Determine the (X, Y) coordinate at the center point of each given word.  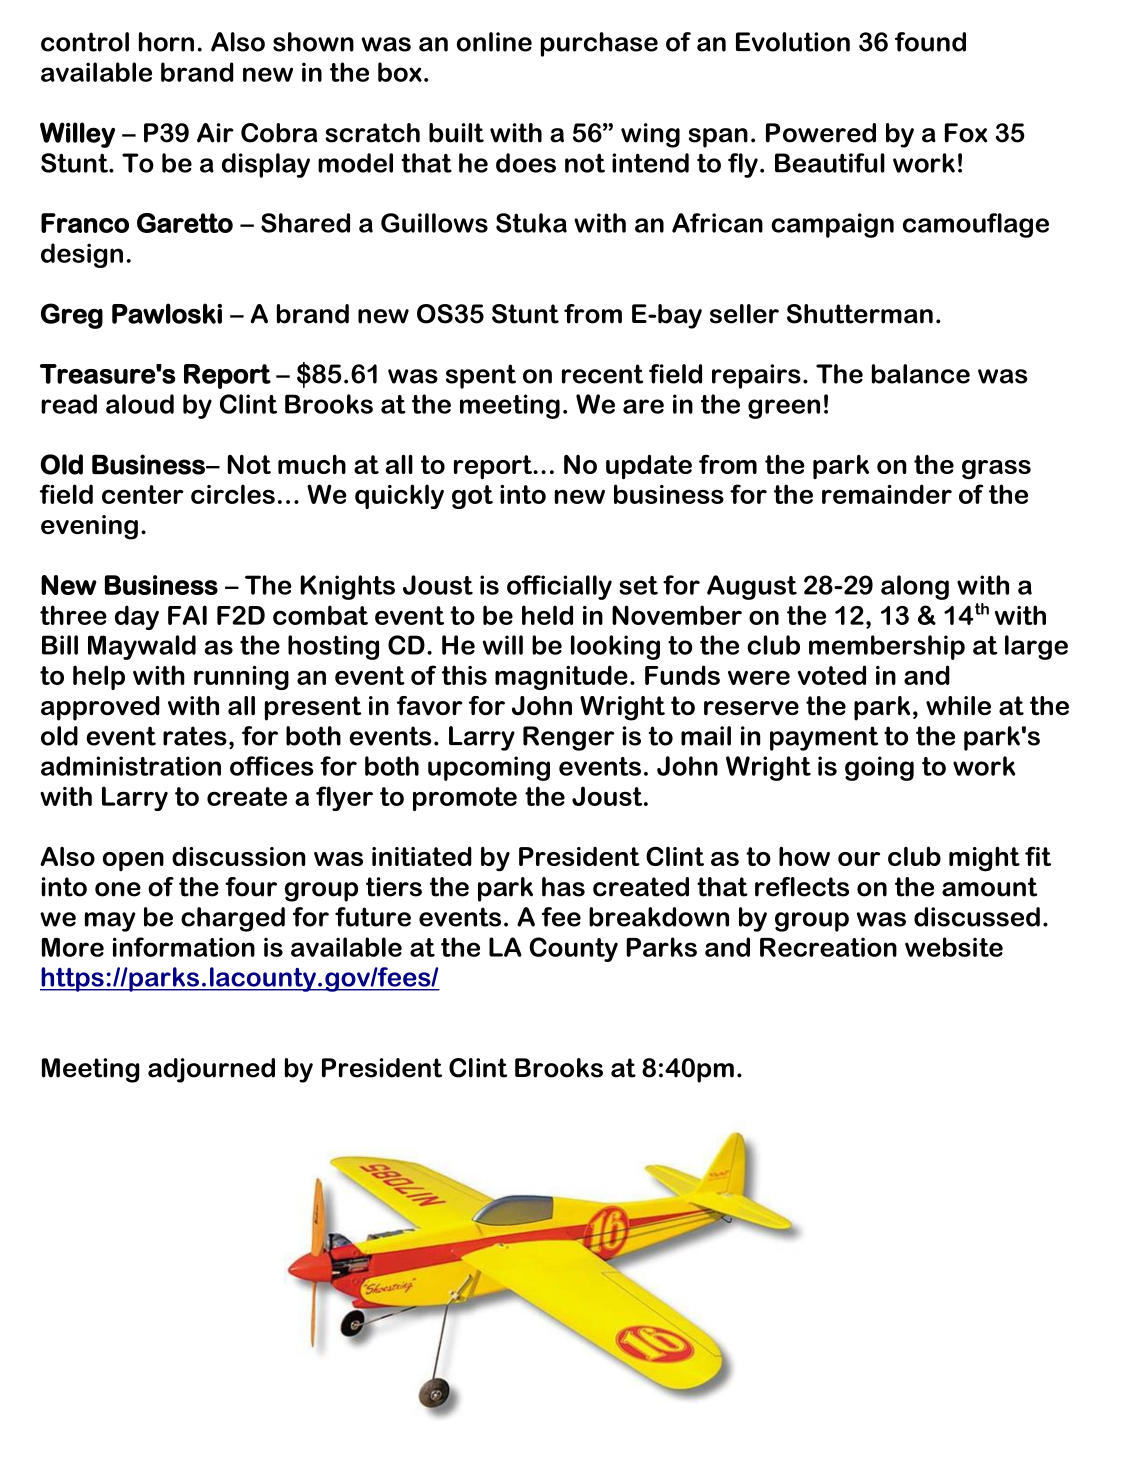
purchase (599, 44)
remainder (887, 494)
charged (233, 919)
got (472, 497)
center (143, 494)
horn (166, 42)
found (930, 42)
